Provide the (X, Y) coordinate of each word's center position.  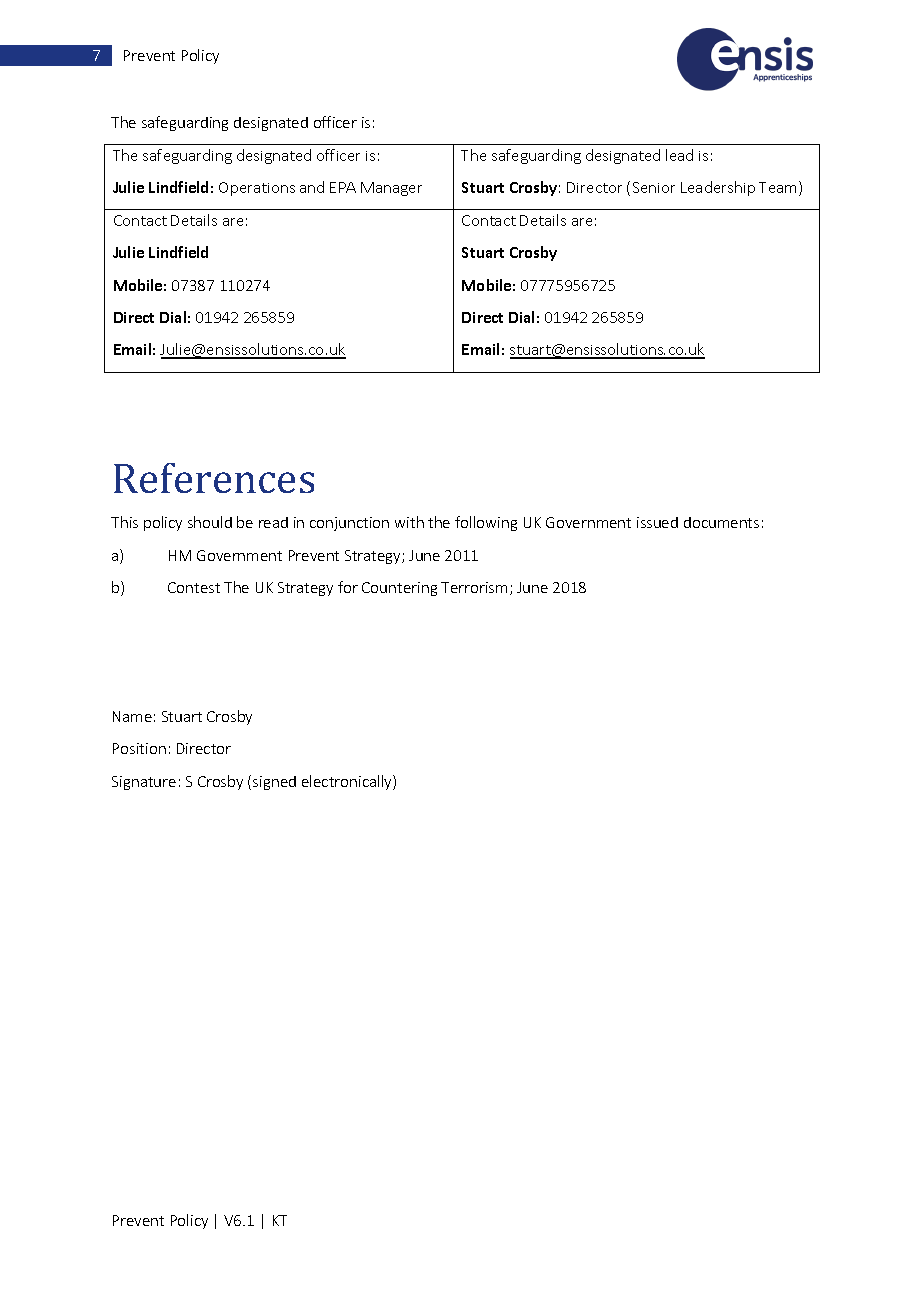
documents (721, 522)
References (214, 478)
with (409, 522)
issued (657, 522)
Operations (257, 189)
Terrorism (474, 587)
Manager (391, 189)
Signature (144, 783)
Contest (194, 587)
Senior (654, 187)
